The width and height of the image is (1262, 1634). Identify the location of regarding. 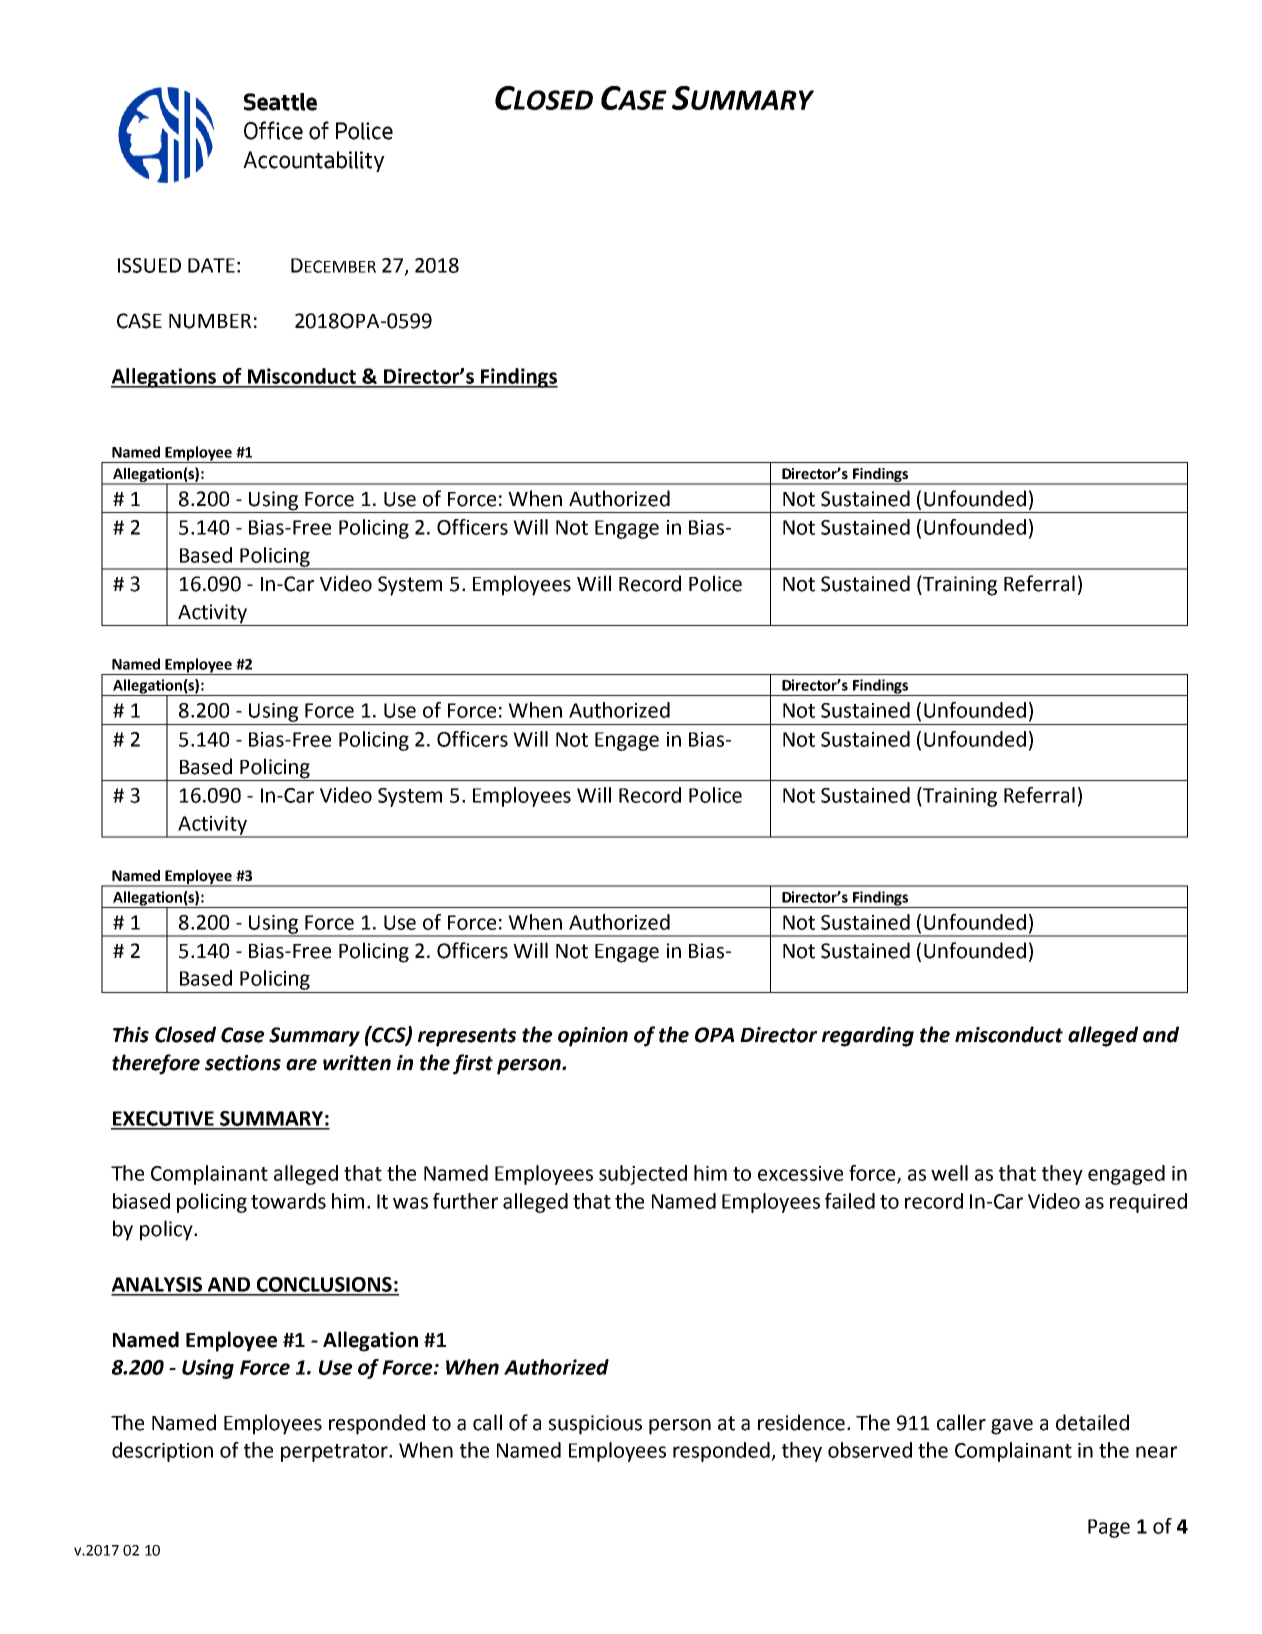
(868, 1036).
